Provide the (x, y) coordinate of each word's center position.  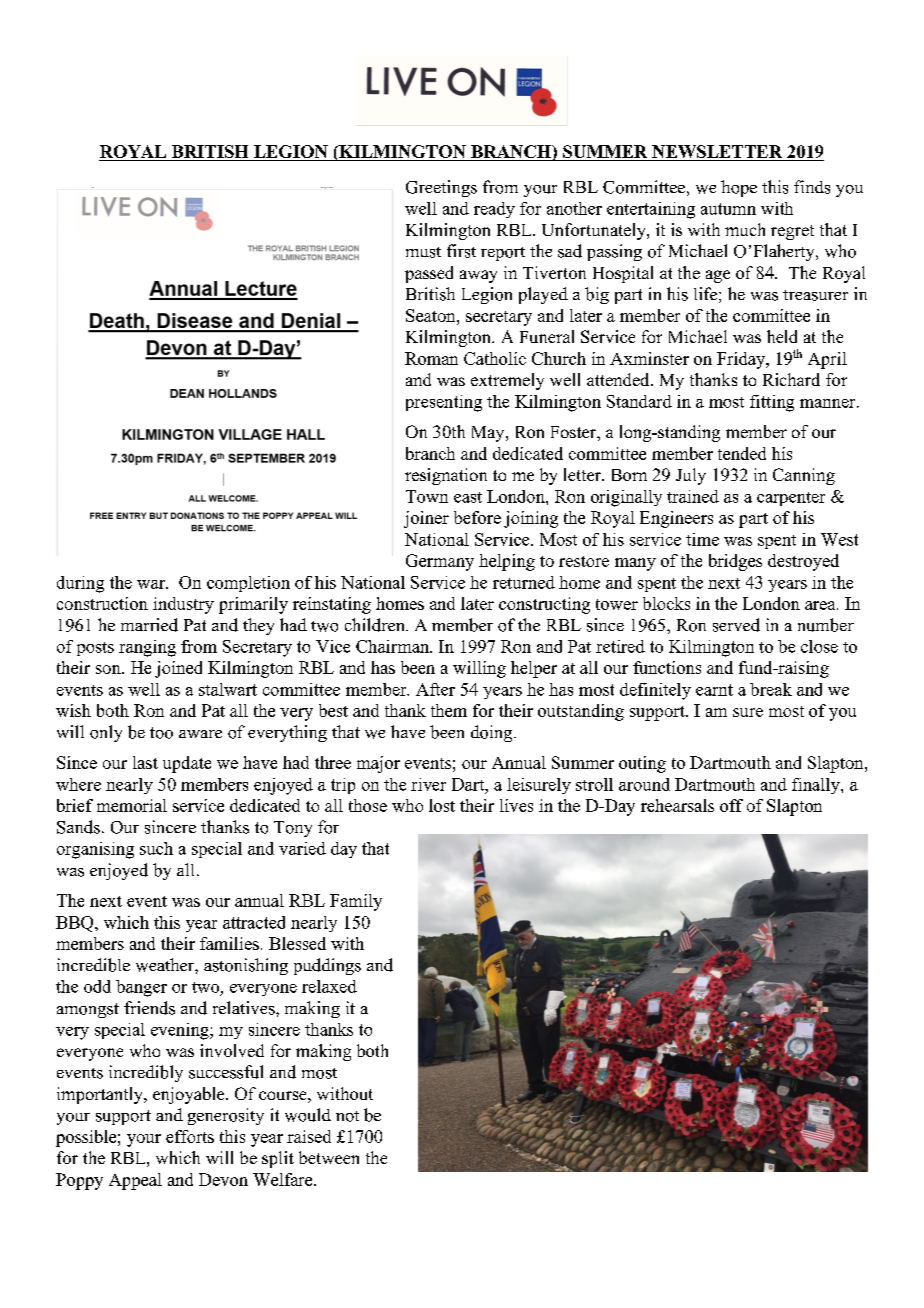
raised (309, 1136)
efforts (190, 1136)
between (329, 1157)
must (423, 252)
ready (494, 210)
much (745, 229)
